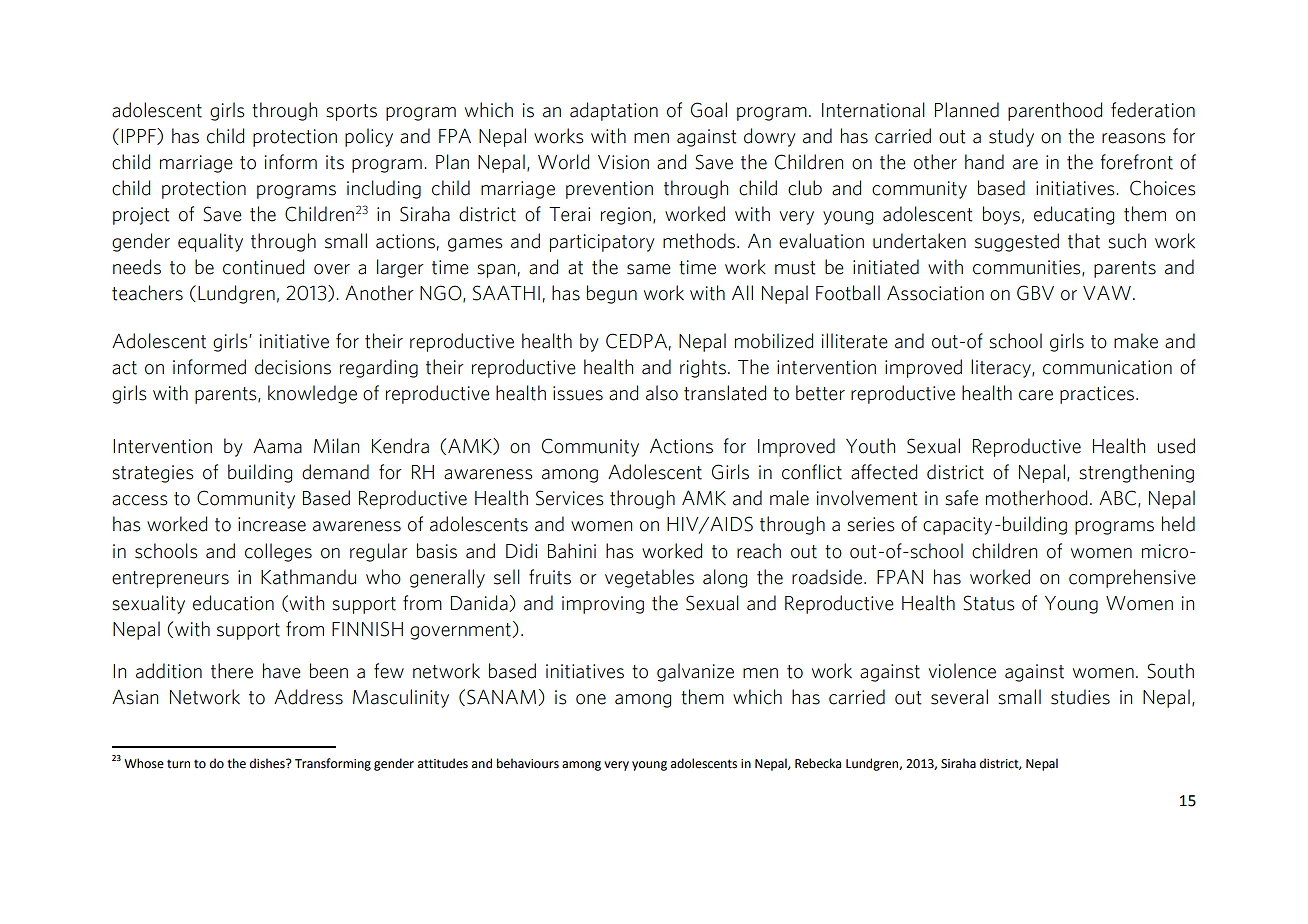  Describe the element at coordinates (614, 111) in the screenshot. I see `adaptation` at that location.
